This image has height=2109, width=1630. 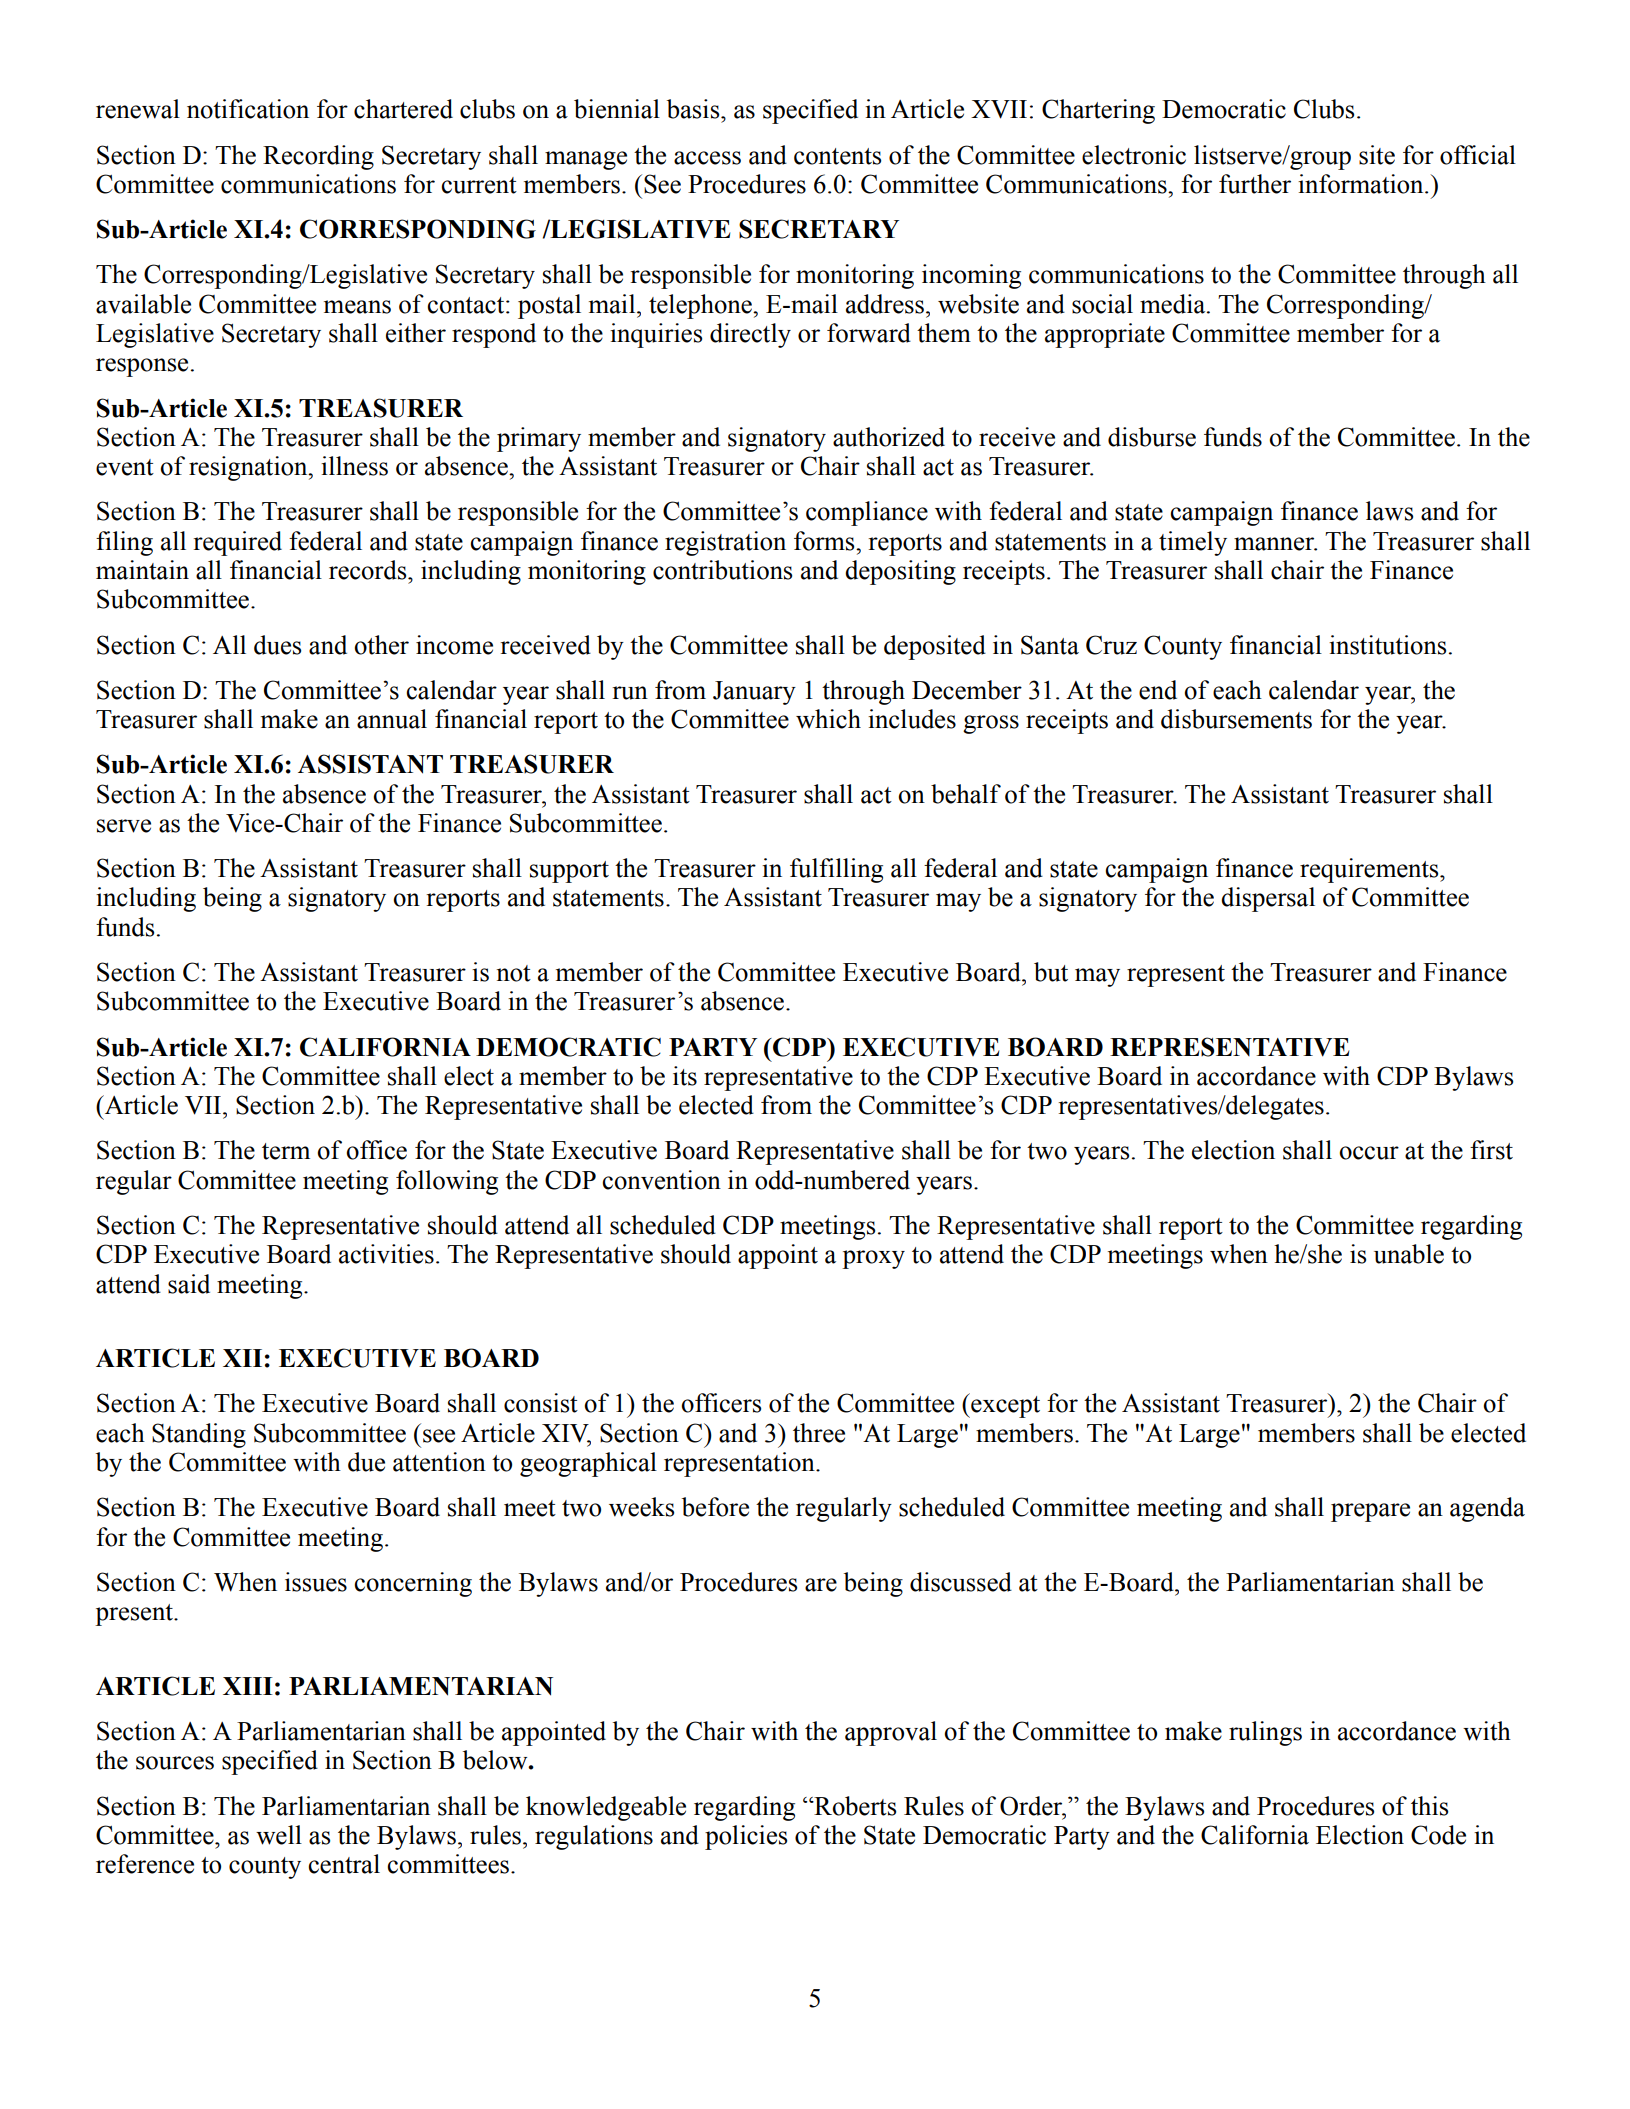 What do you see at coordinates (199, 1435) in the image?
I see `Standing` at bounding box center [199, 1435].
